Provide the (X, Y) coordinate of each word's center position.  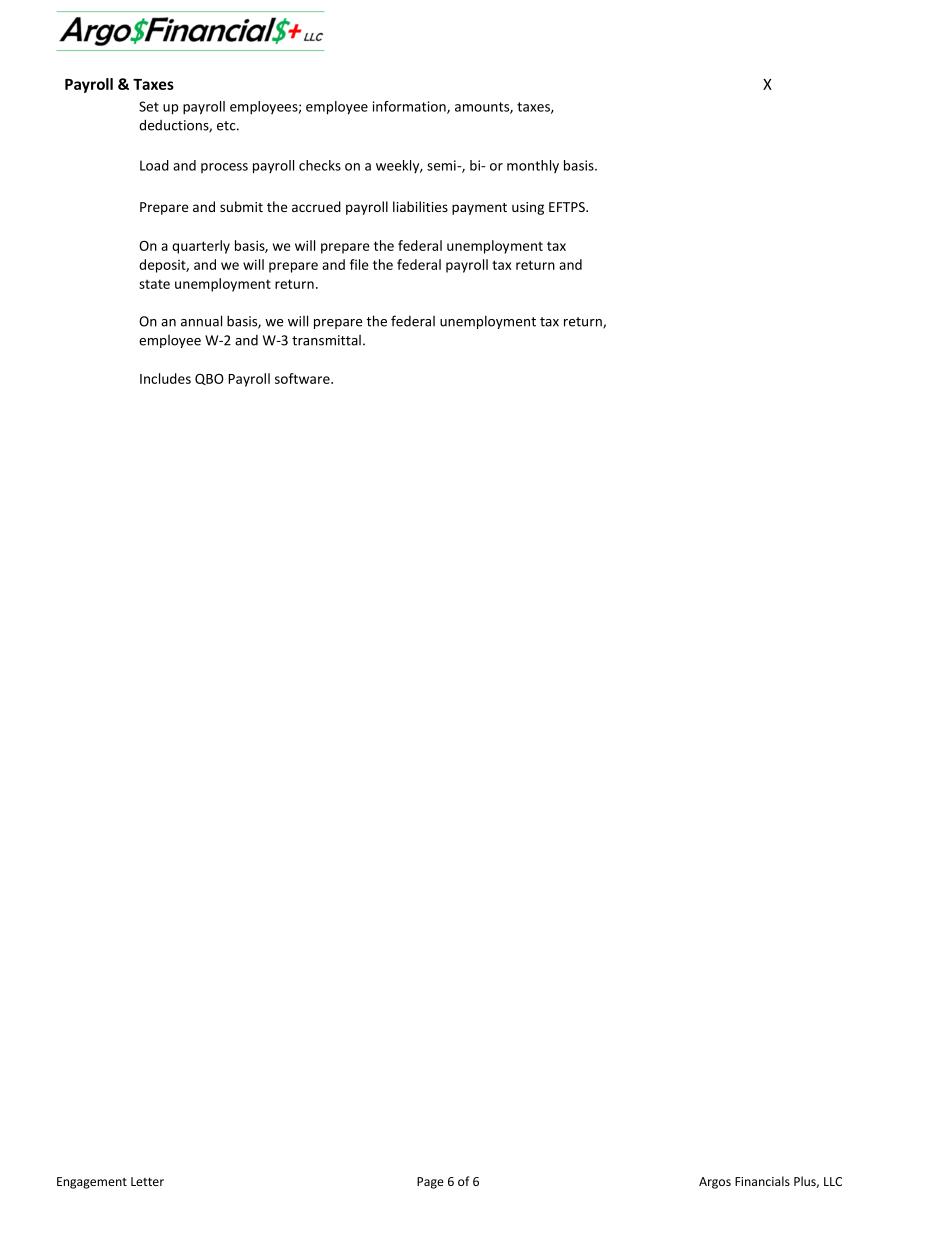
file (359, 264)
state (154, 284)
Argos (715, 1183)
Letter (147, 1181)
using (528, 208)
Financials (762, 1181)
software (303, 378)
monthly (533, 166)
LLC (833, 1181)
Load (154, 165)
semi (442, 165)
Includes (165, 378)
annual (201, 321)
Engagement (92, 1183)
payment (479, 209)
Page (430, 1183)
